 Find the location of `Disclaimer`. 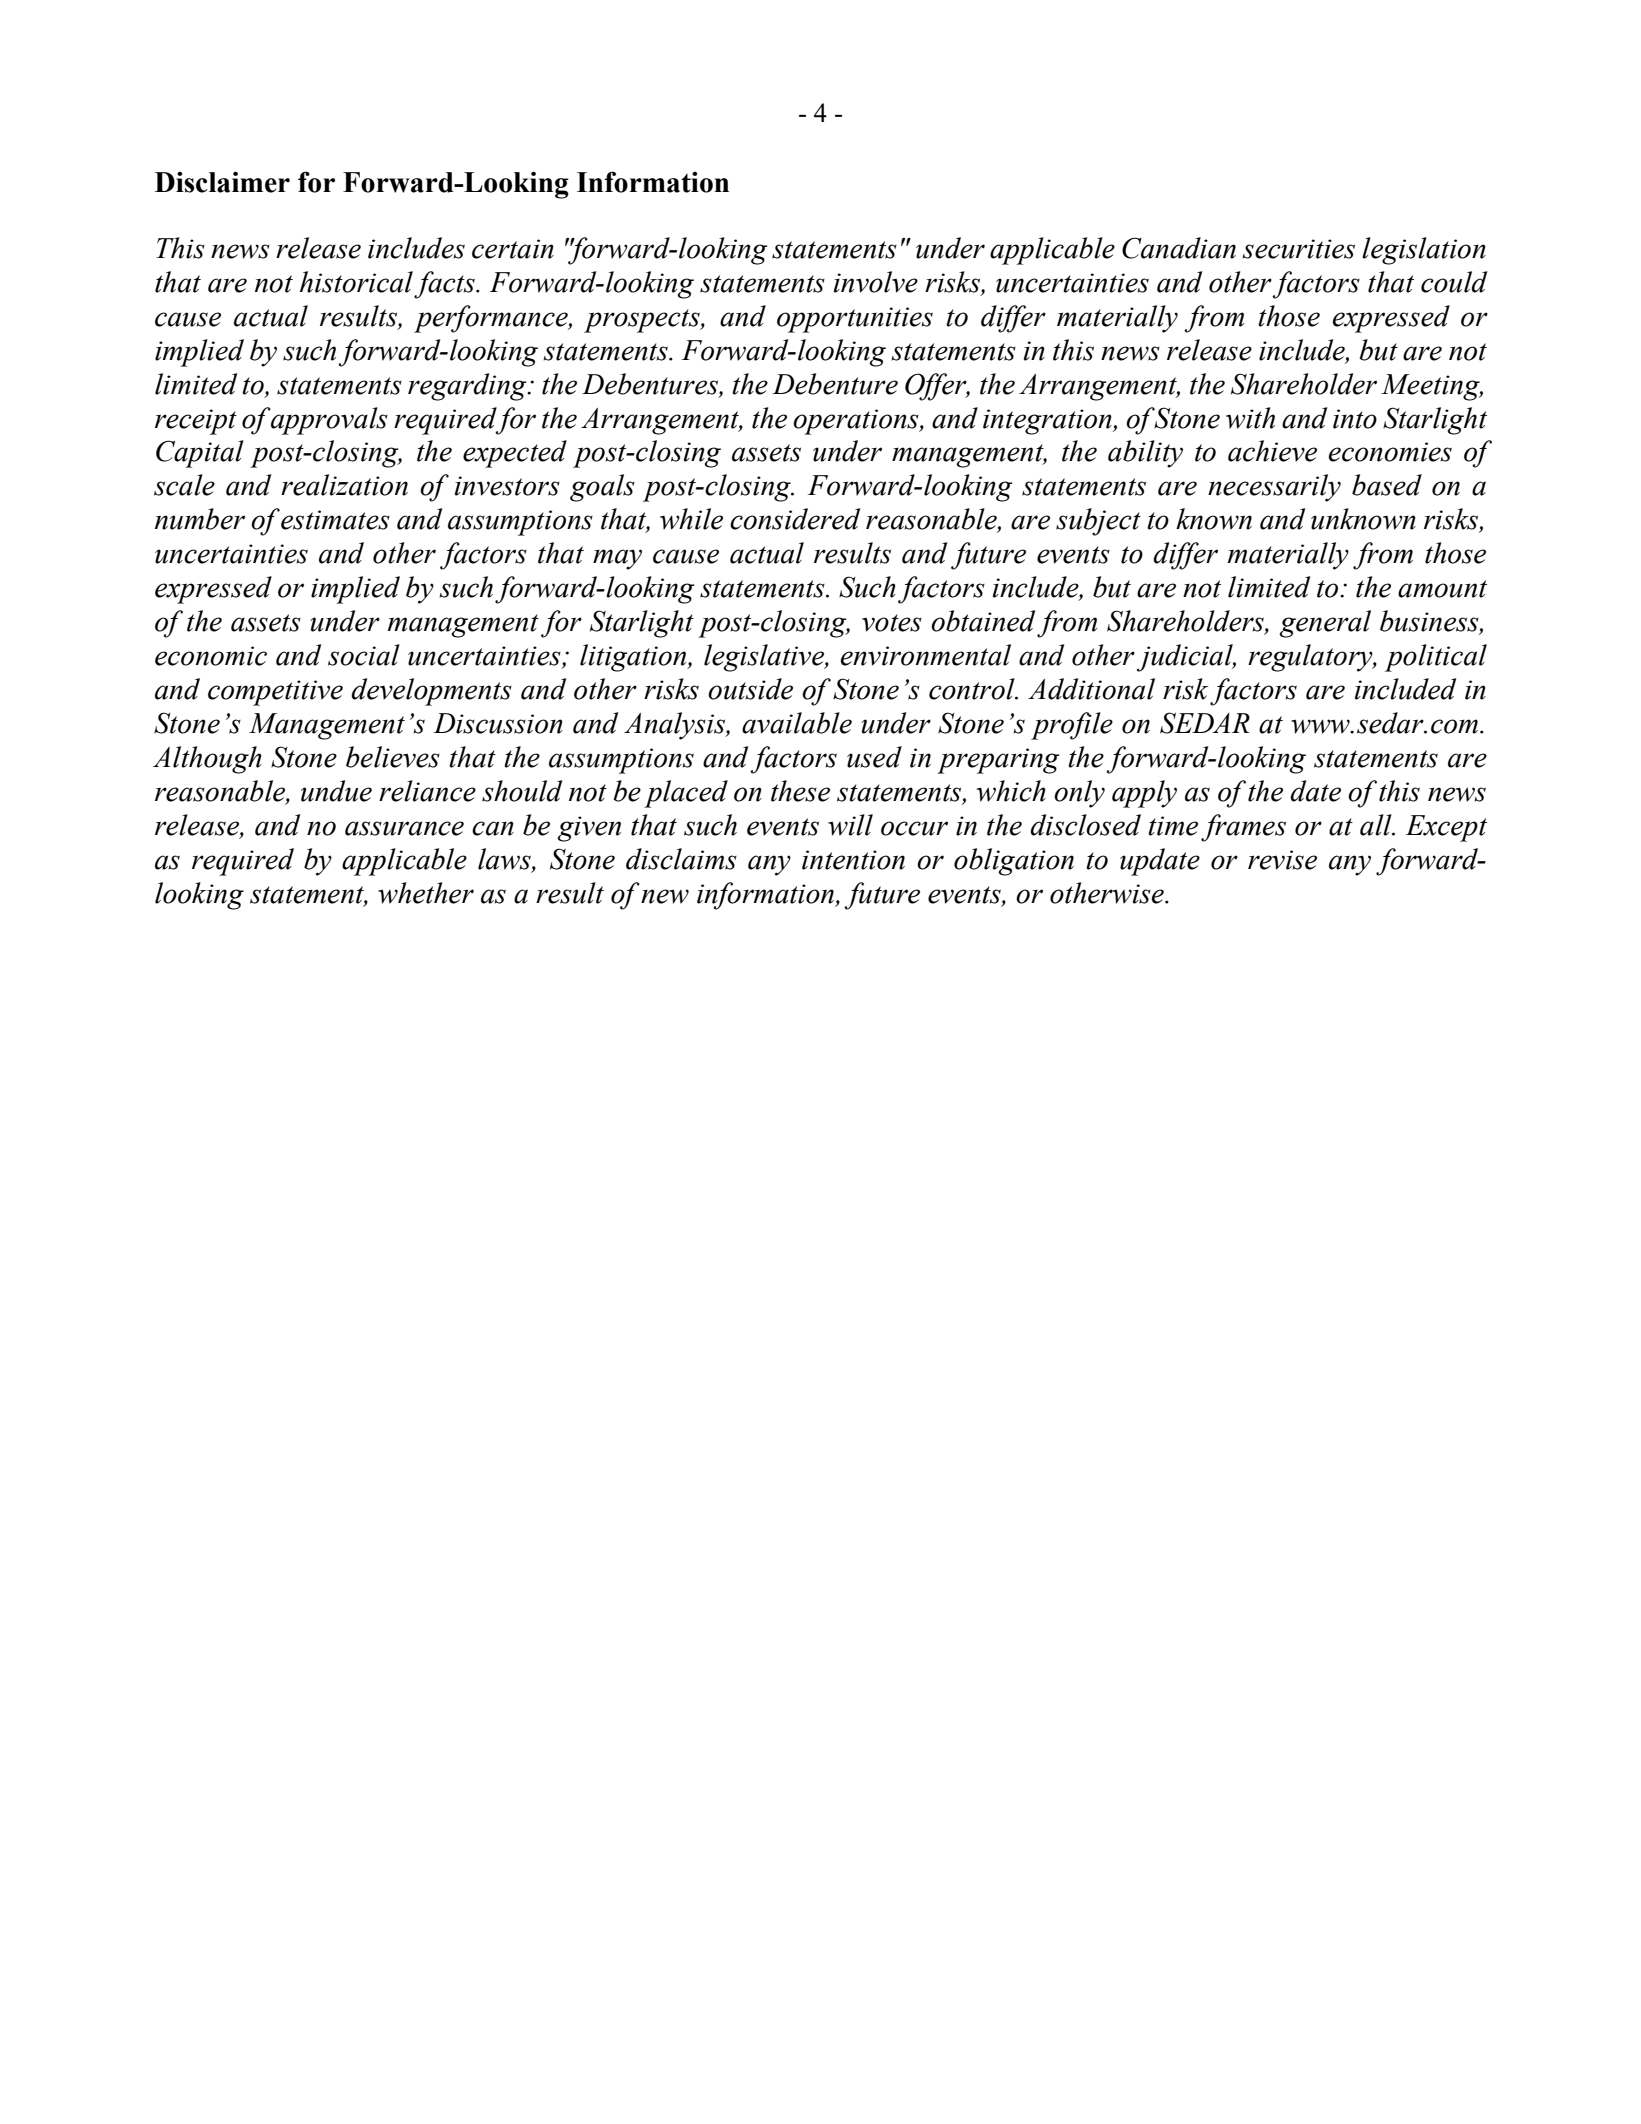

Disclaimer is located at coordinates (222, 182).
